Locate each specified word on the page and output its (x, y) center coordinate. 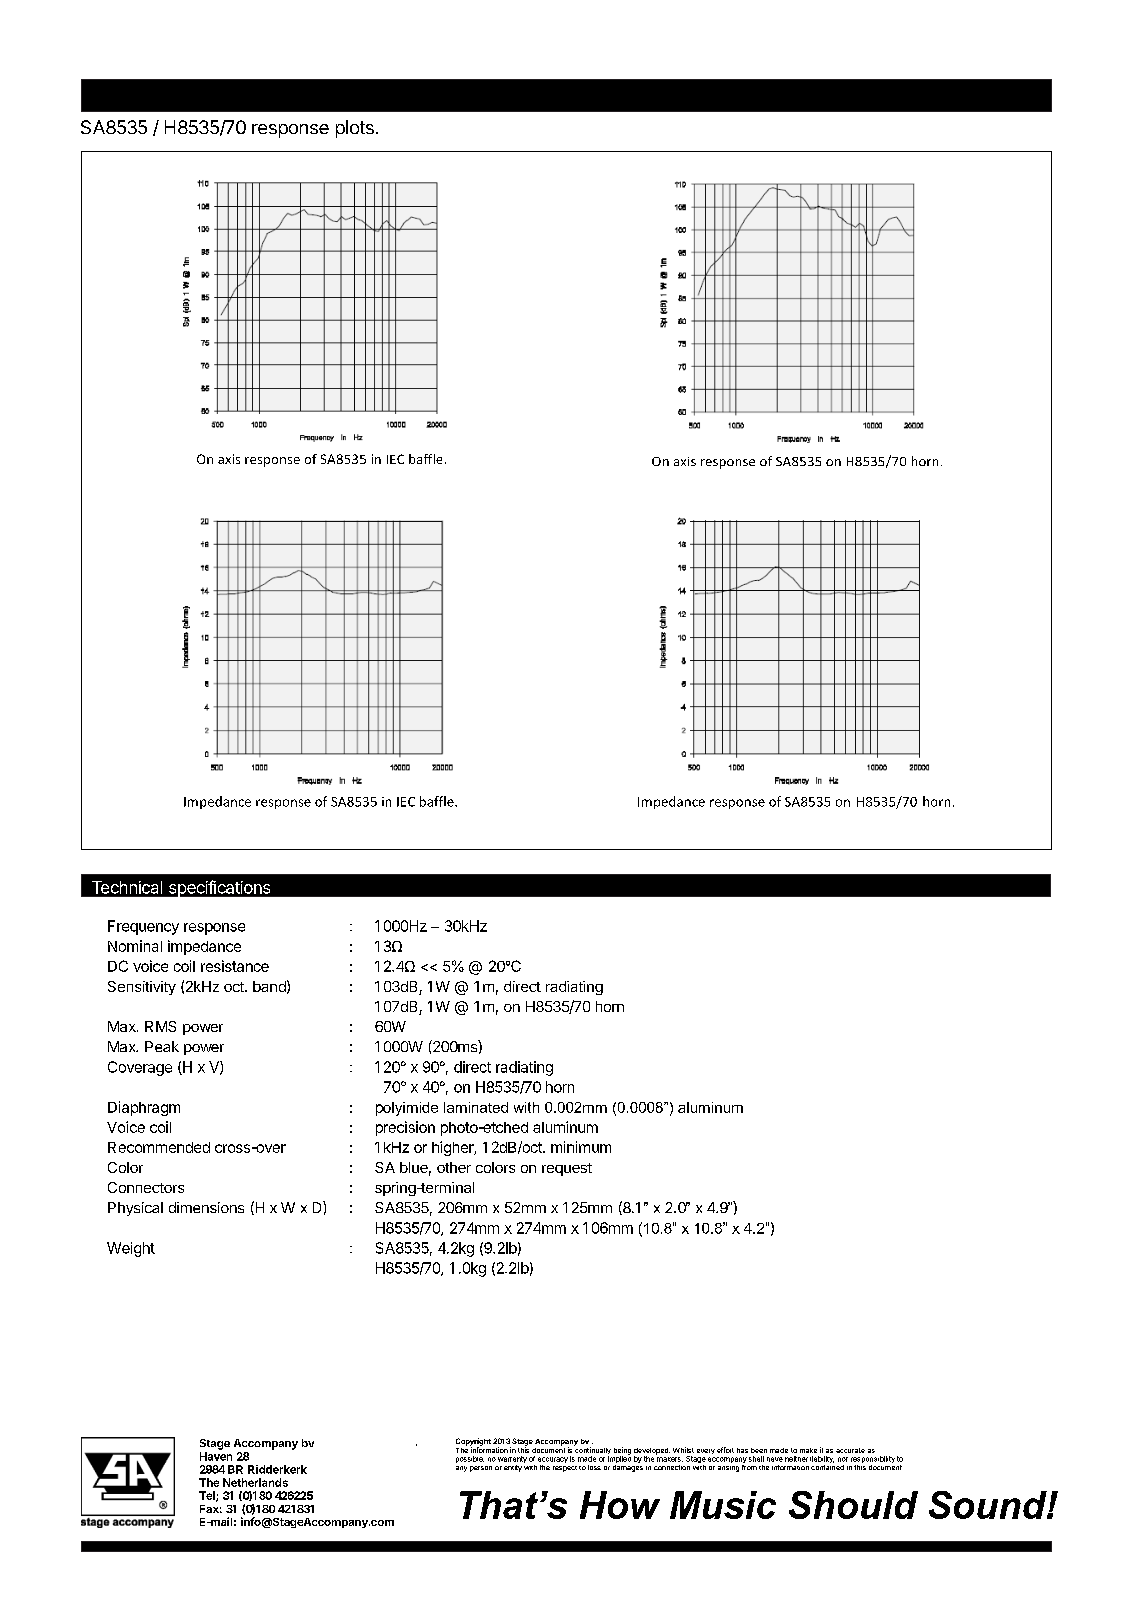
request (567, 1169)
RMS (160, 1026)
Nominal (135, 946)
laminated (476, 1107)
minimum (581, 1147)
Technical (127, 887)
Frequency (143, 927)
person (481, 1469)
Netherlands (255, 1482)
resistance (235, 966)
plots (355, 129)
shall (756, 1459)
